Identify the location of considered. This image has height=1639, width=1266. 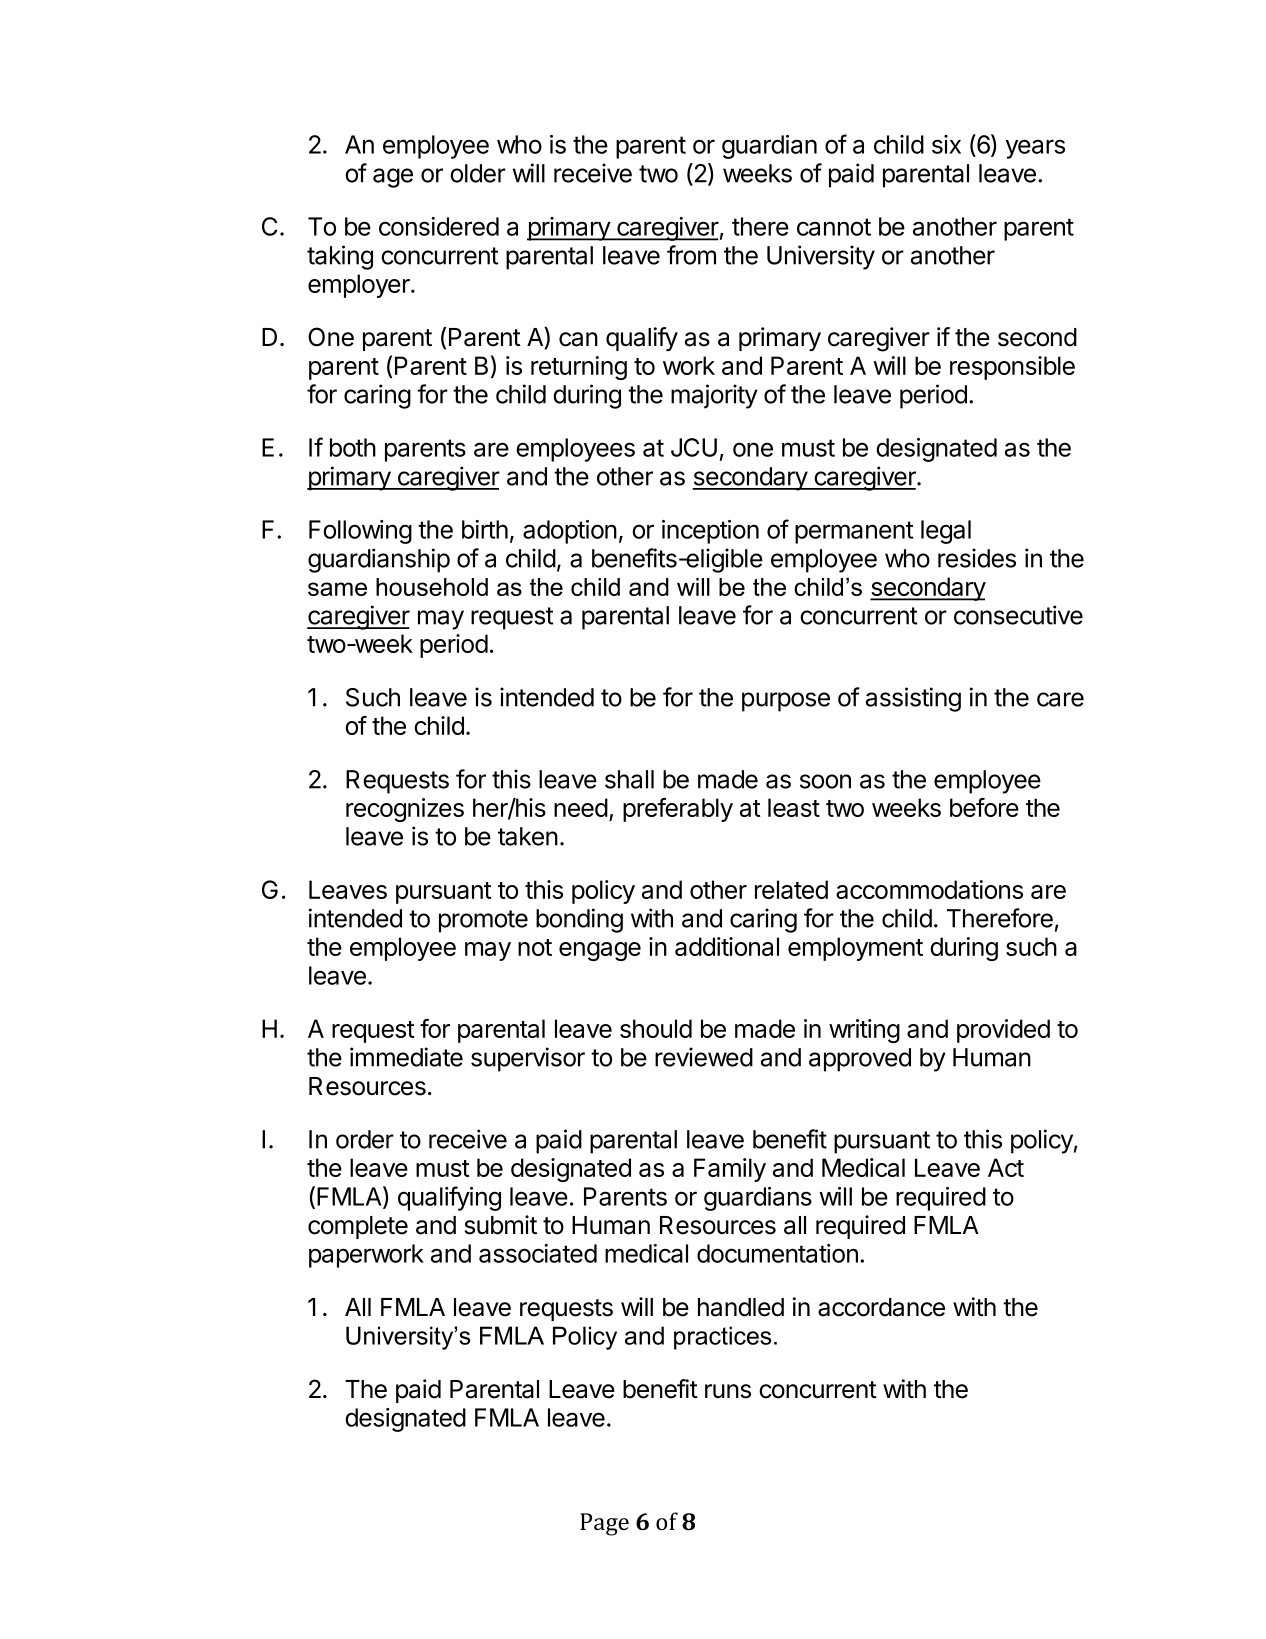
(439, 226).
